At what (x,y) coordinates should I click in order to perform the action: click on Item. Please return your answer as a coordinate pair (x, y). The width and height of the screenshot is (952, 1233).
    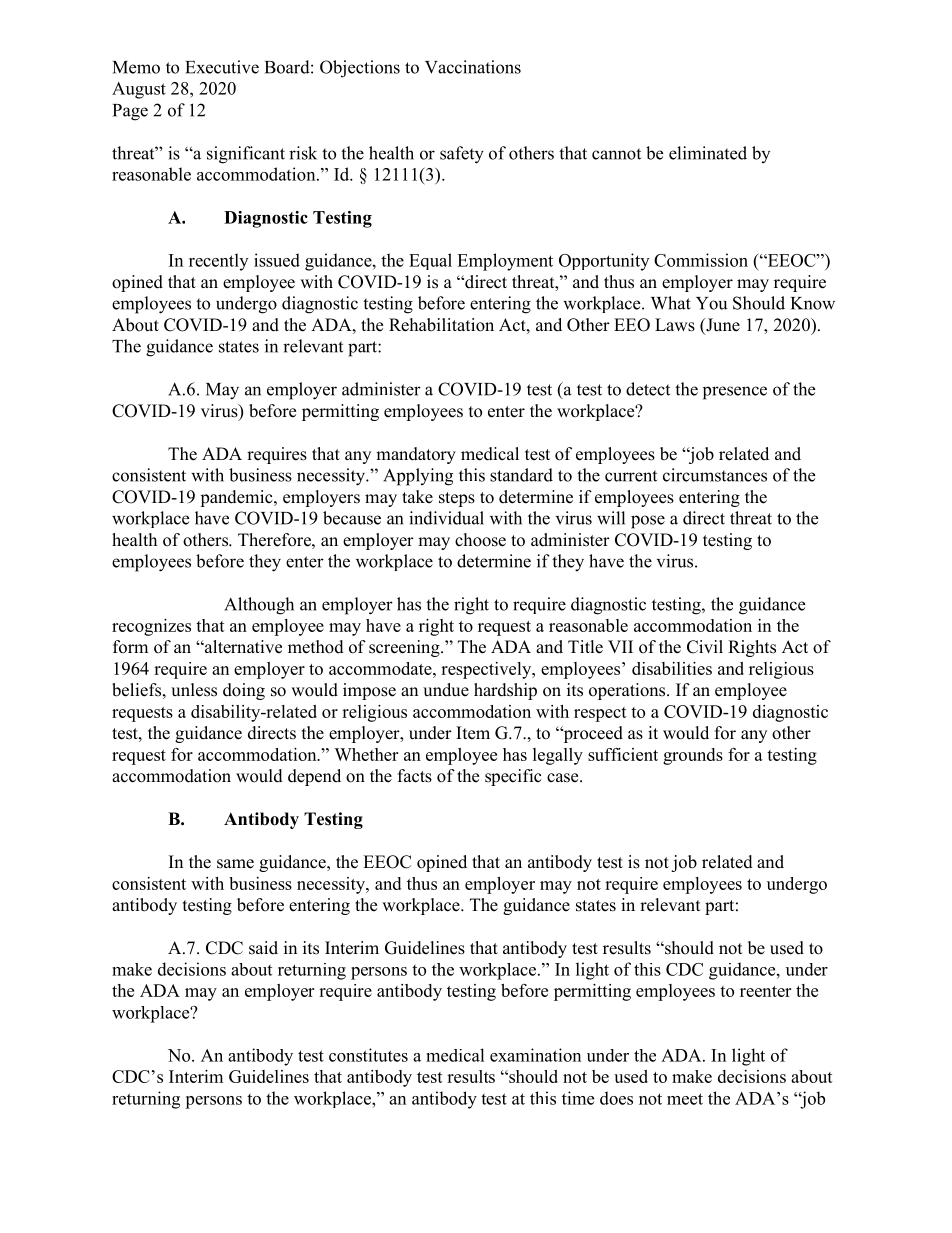
    Looking at the image, I should click on (473, 733).
